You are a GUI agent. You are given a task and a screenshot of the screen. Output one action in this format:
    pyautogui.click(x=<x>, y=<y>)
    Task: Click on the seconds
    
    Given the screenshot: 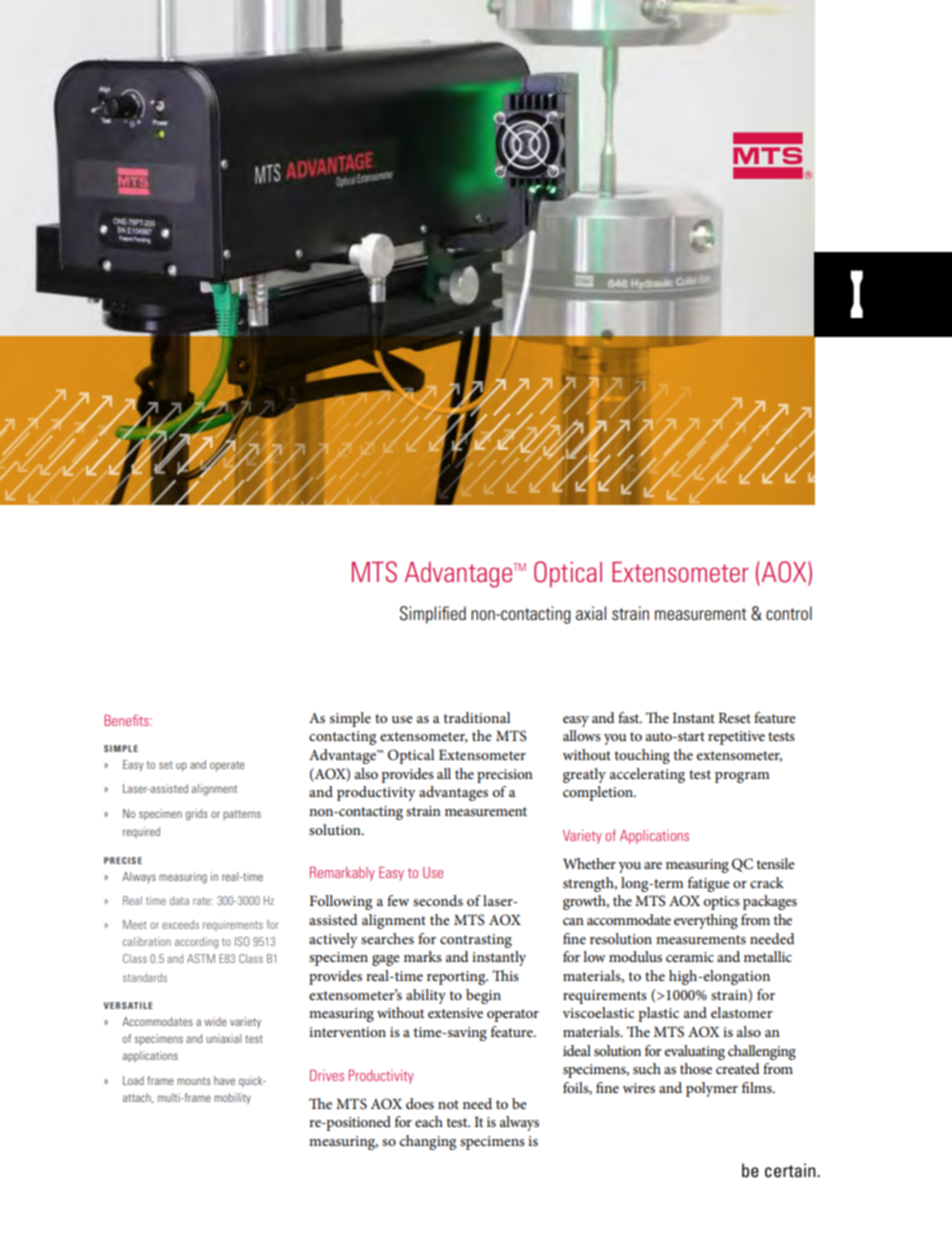 What is the action you would take?
    pyautogui.click(x=438, y=900)
